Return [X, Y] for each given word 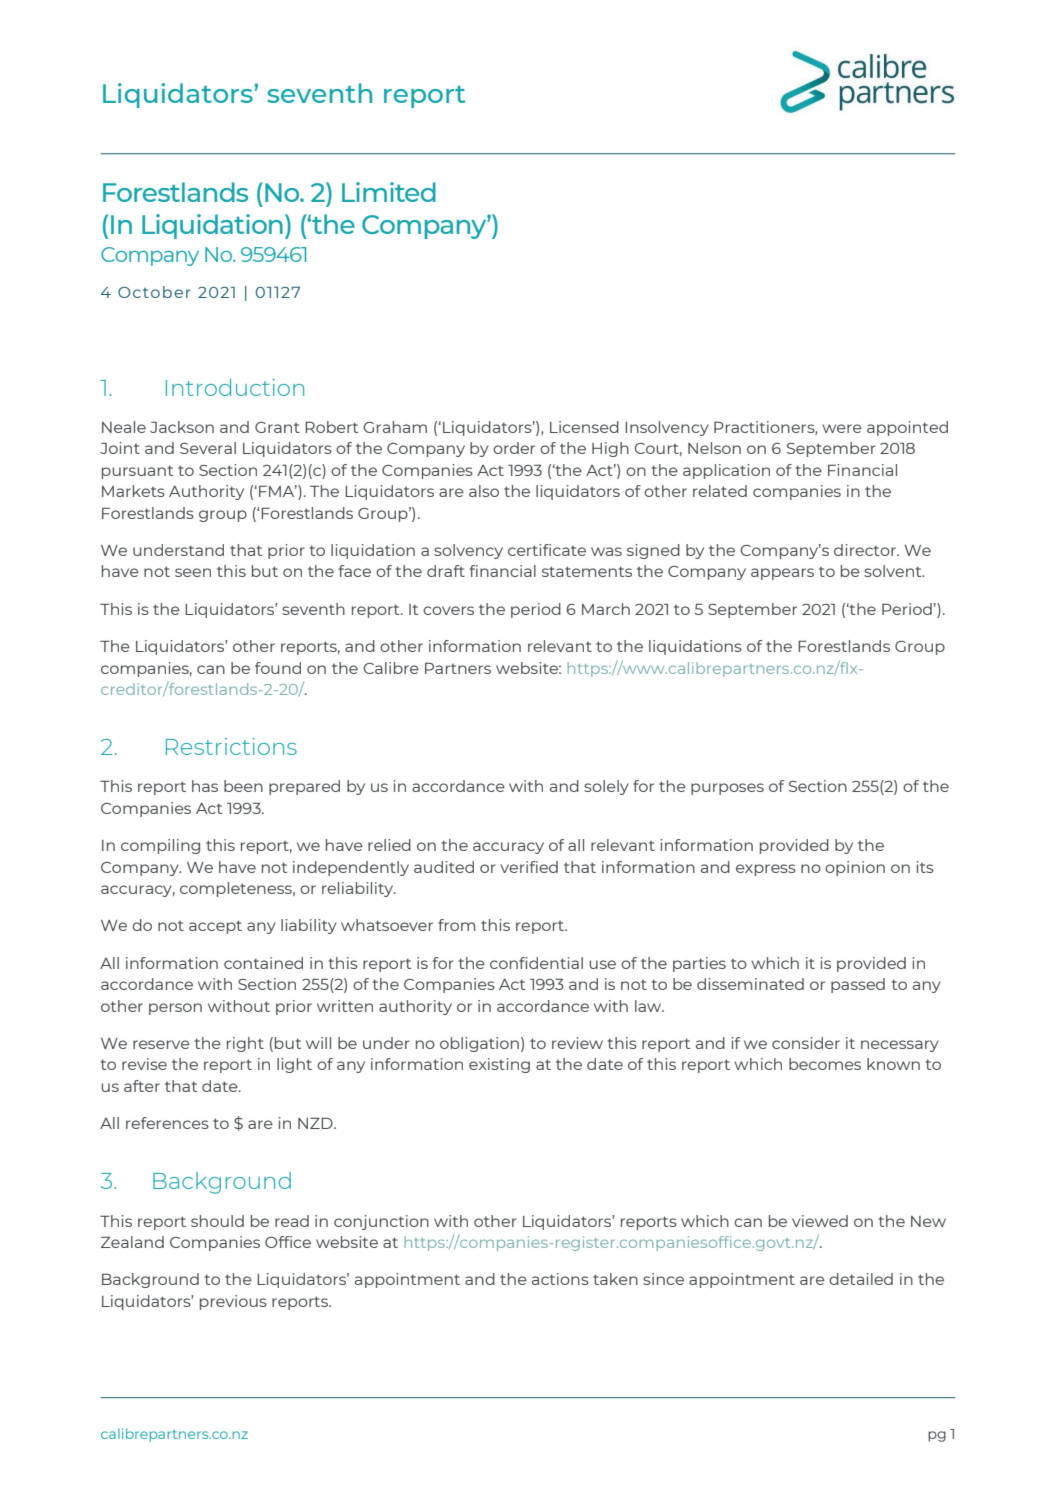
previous [233, 1302]
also [484, 491]
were [842, 428]
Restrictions [231, 746]
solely [606, 787]
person [175, 1009]
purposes [727, 789]
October [154, 292]
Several [208, 448]
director [866, 550]
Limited [389, 192]
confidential [536, 963]
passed [858, 985]
